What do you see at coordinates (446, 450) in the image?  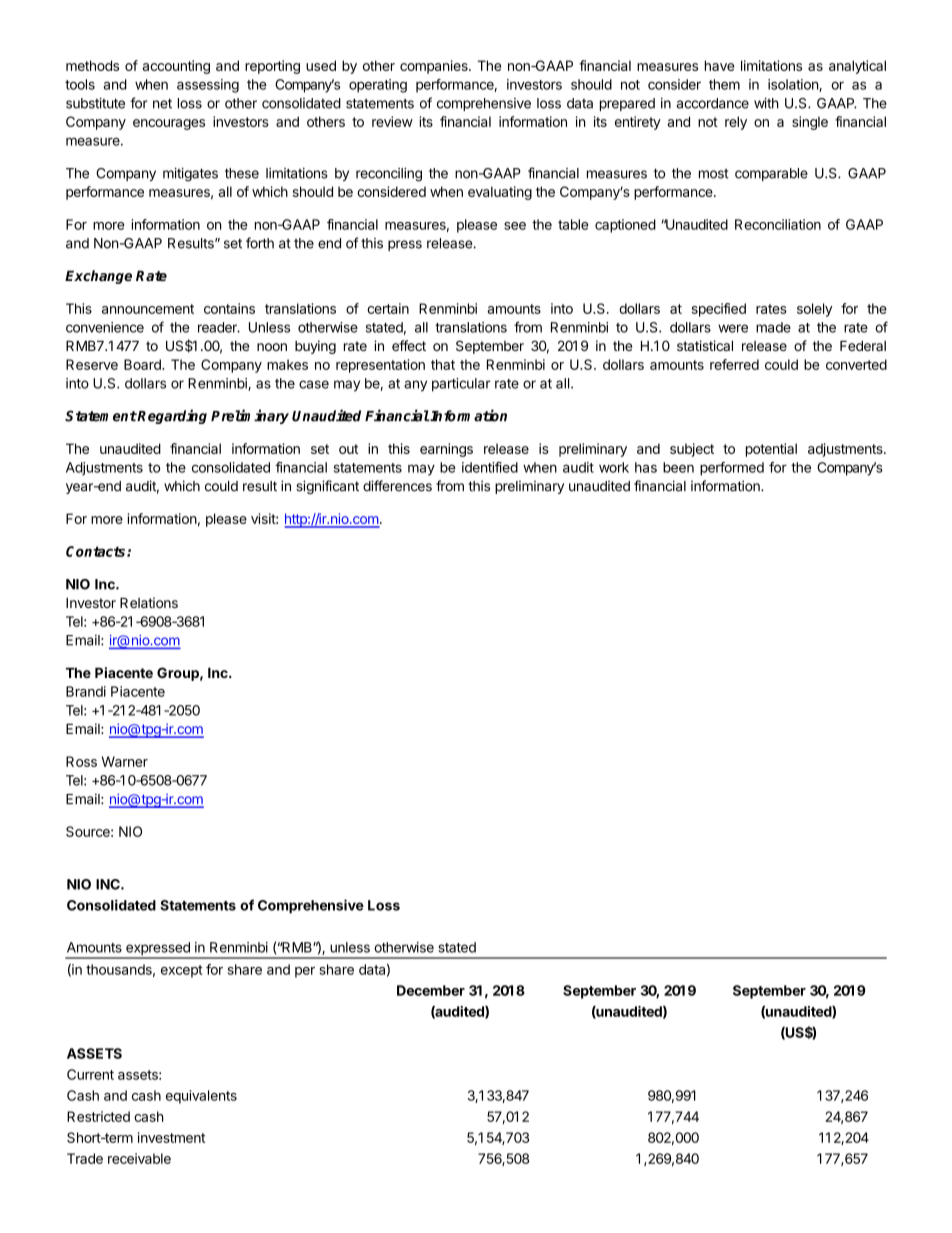 I see `earnings` at bounding box center [446, 450].
